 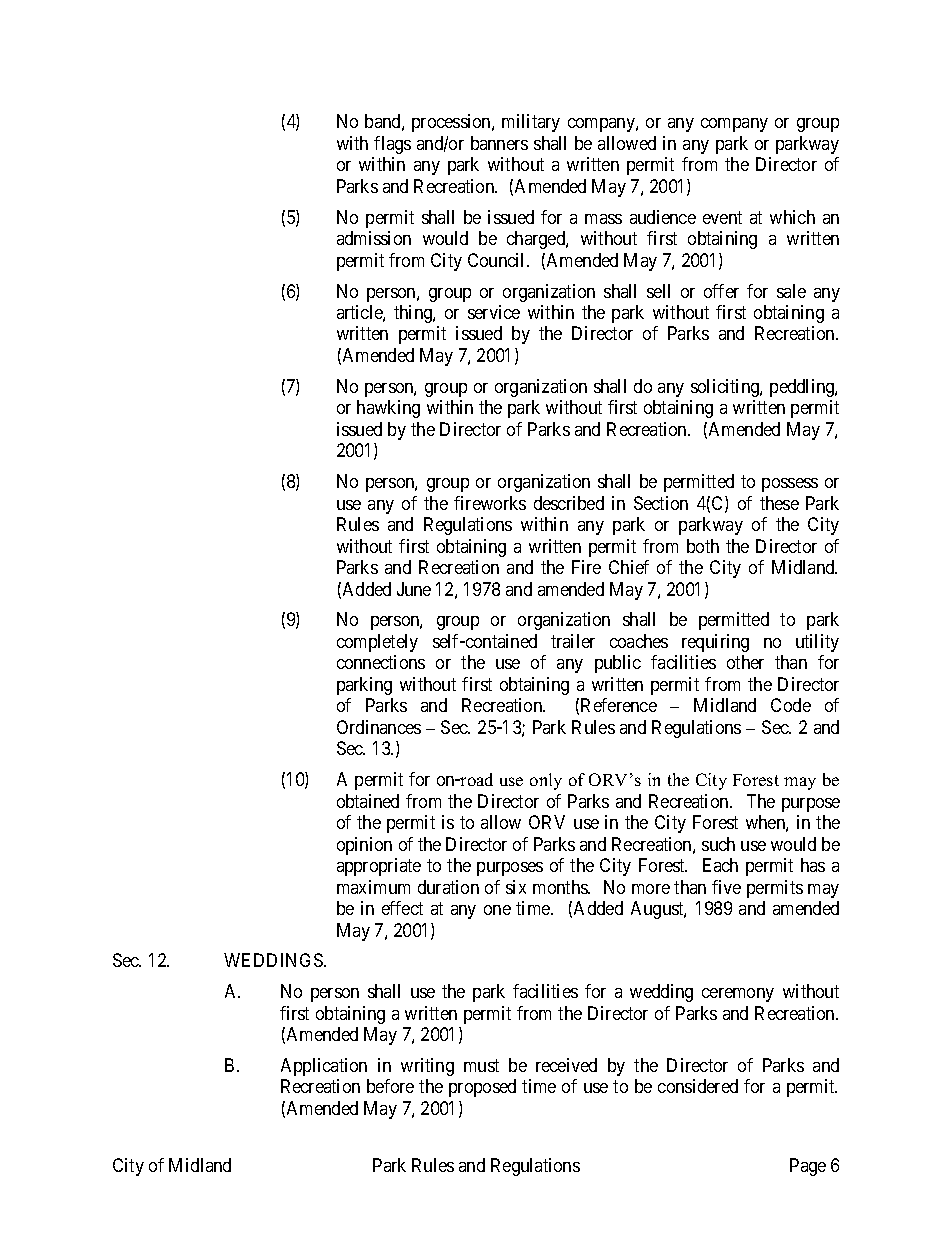 What do you see at coordinates (531, 123) in the document?
I see `military` at bounding box center [531, 123].
